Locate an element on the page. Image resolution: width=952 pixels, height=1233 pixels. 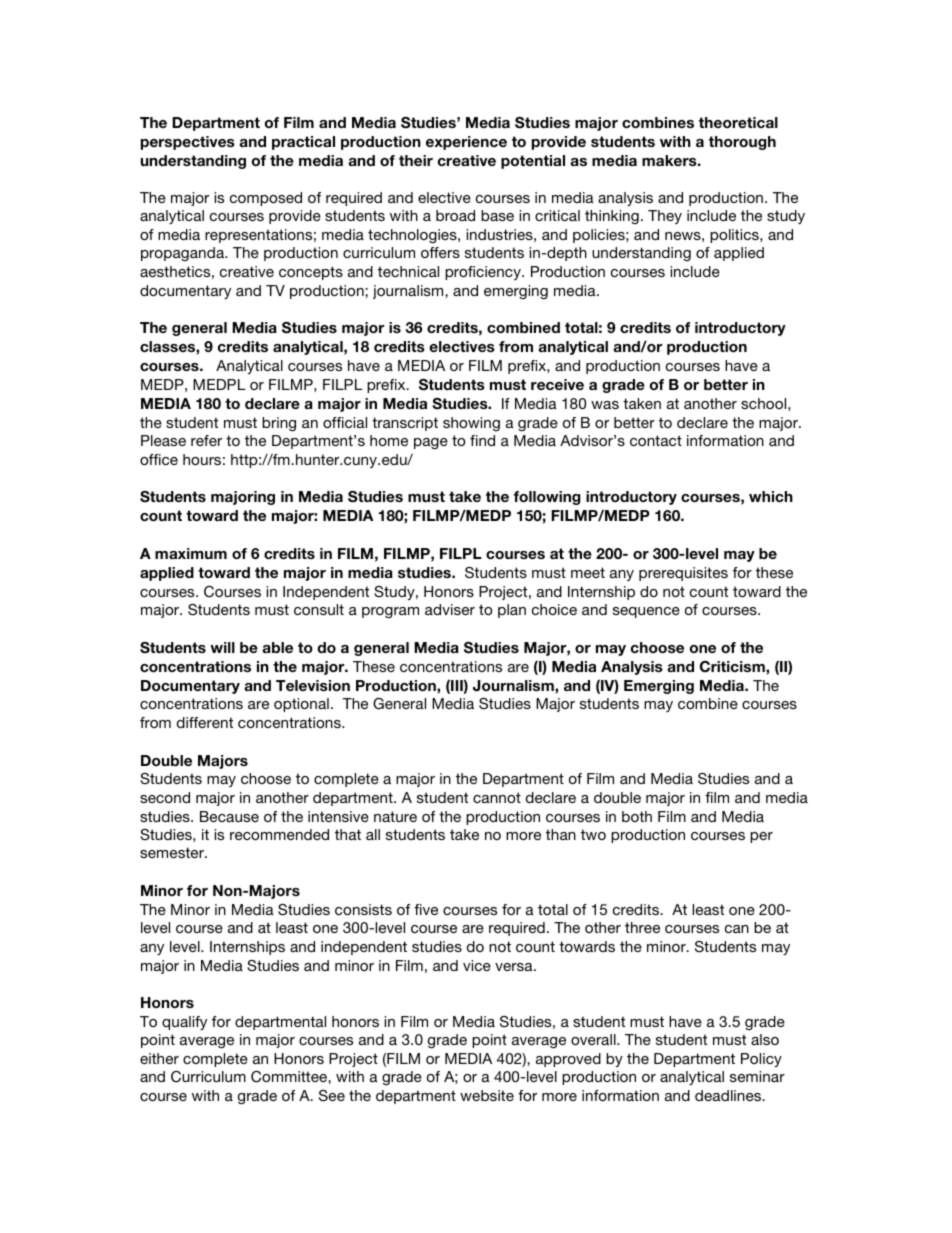
qualify is located at coordinates (184, 1023).
